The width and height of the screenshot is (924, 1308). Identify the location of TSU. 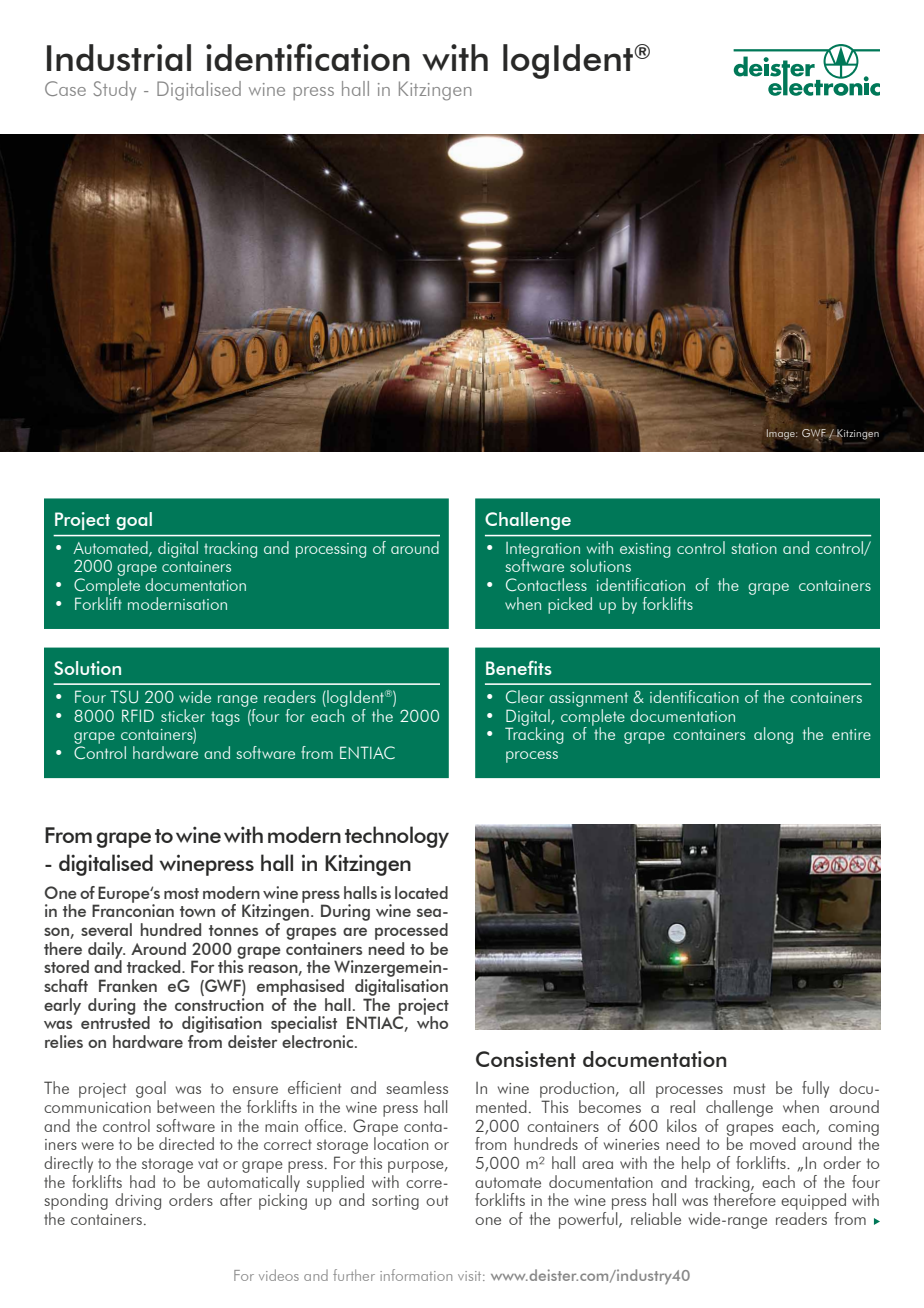
(124, 697).
